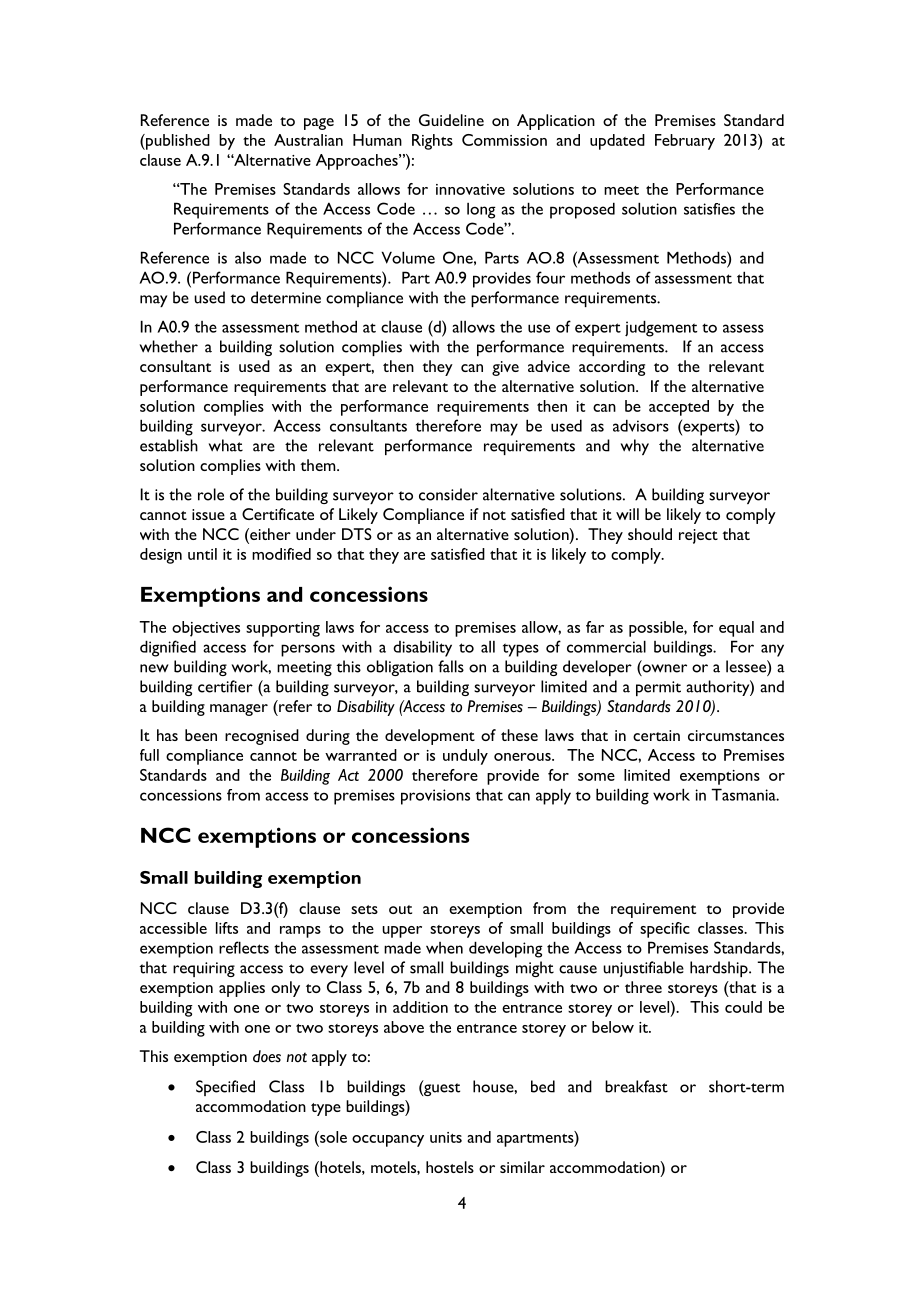  I want to click on lifts, so click(227, 928).
